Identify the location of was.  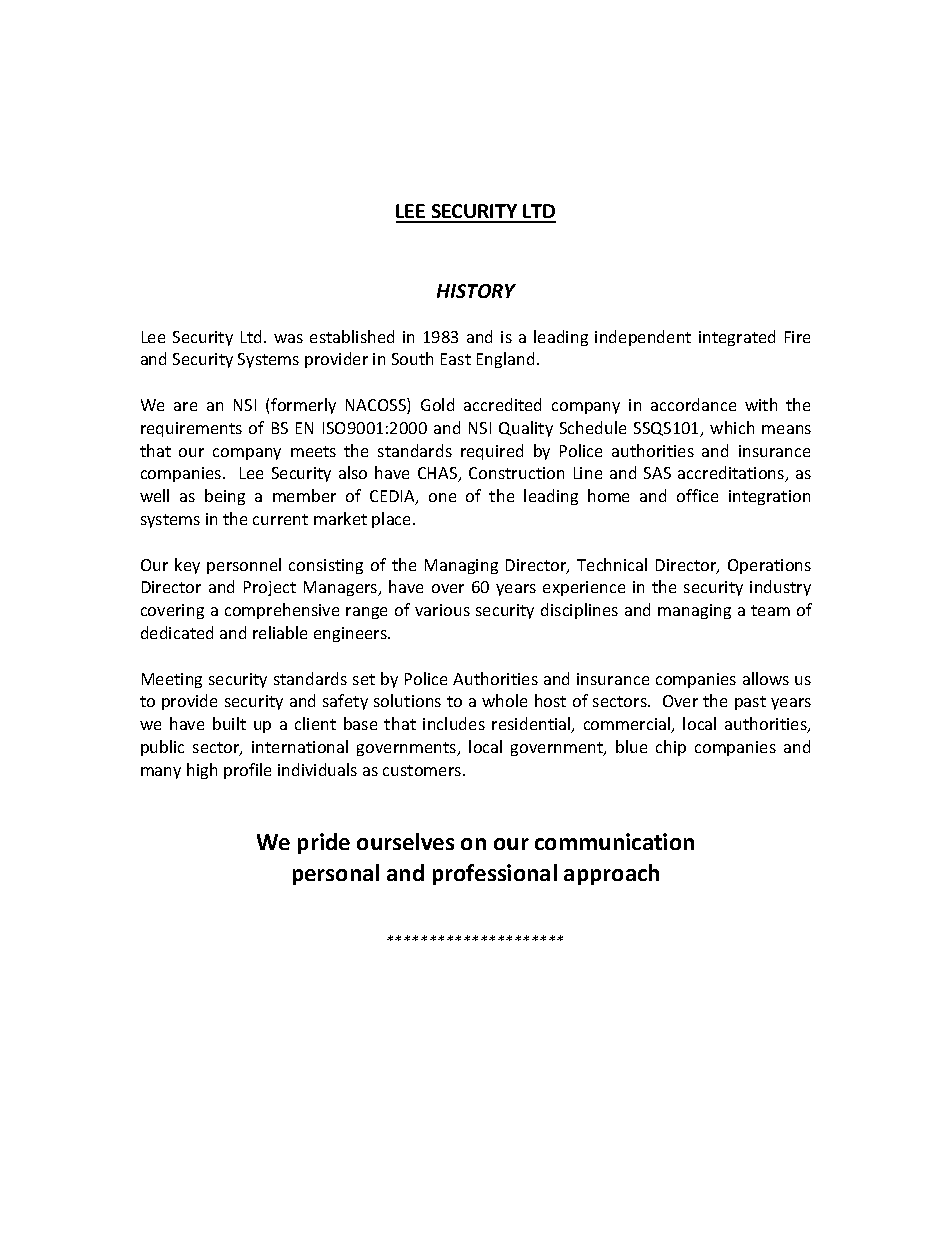
(288, 338).
